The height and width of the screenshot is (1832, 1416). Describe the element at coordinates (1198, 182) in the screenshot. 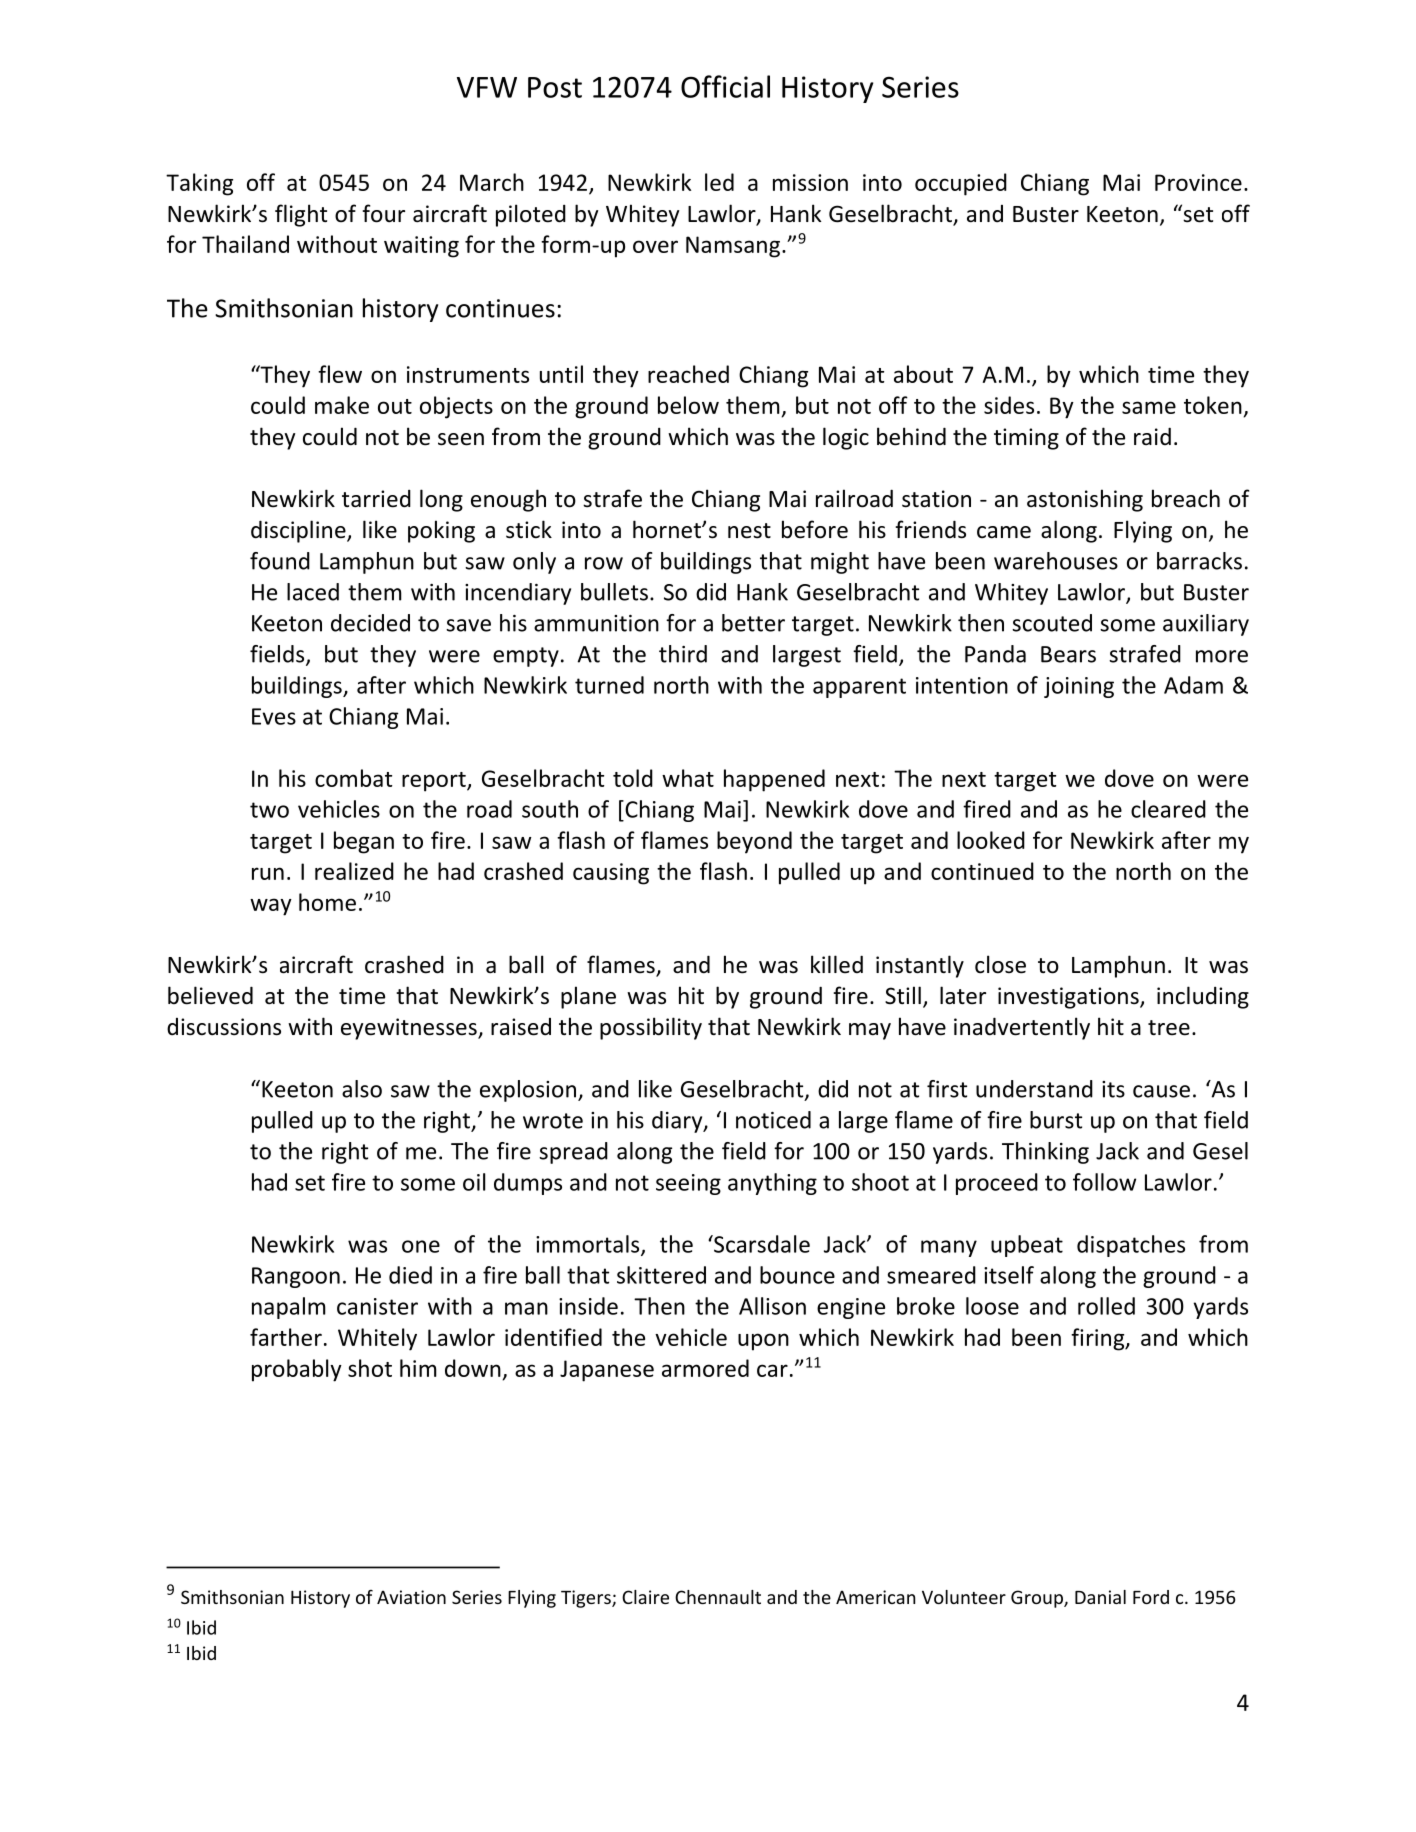

I see `Province` at that location.
